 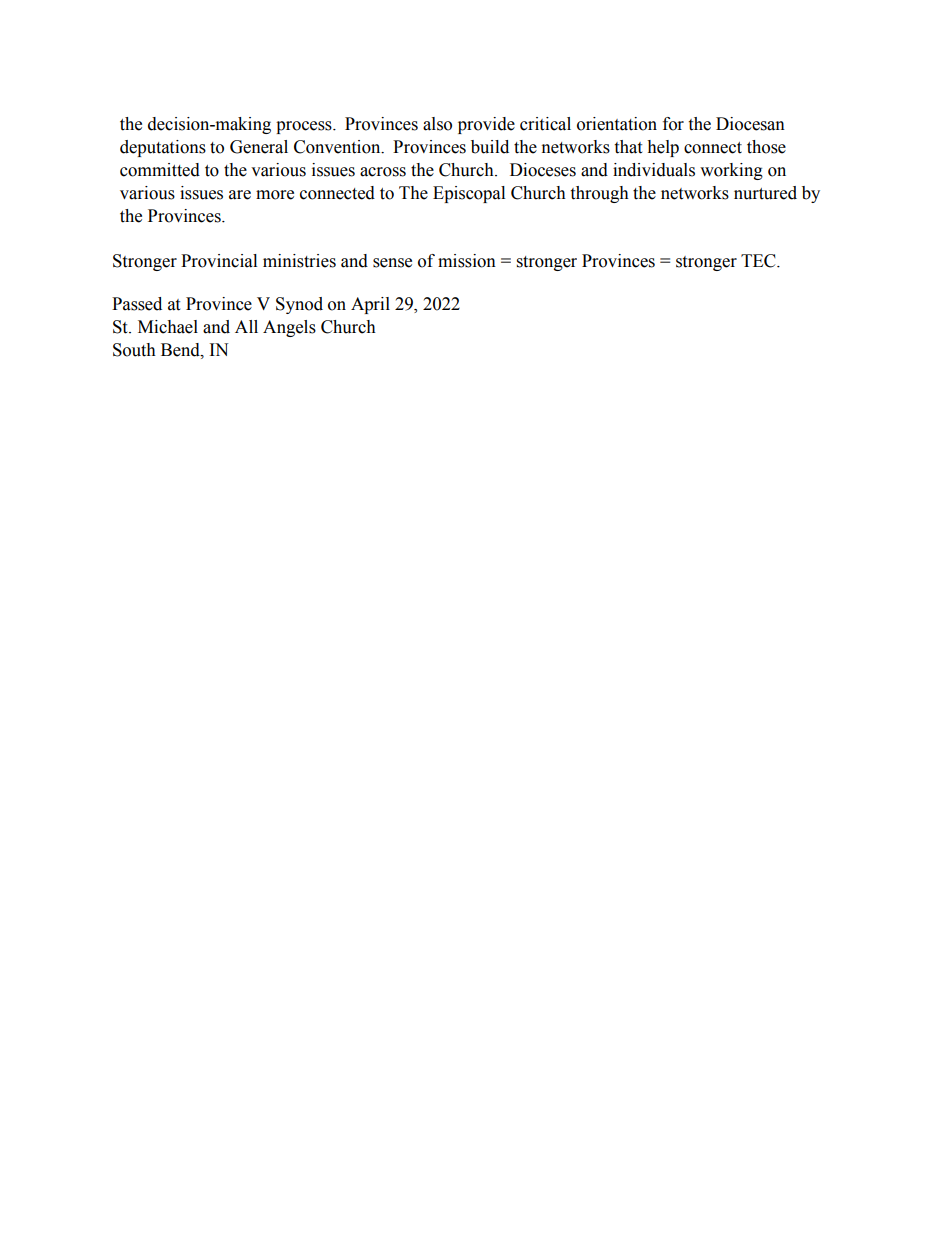 I want to click on for, so click(x=673, y=124).
